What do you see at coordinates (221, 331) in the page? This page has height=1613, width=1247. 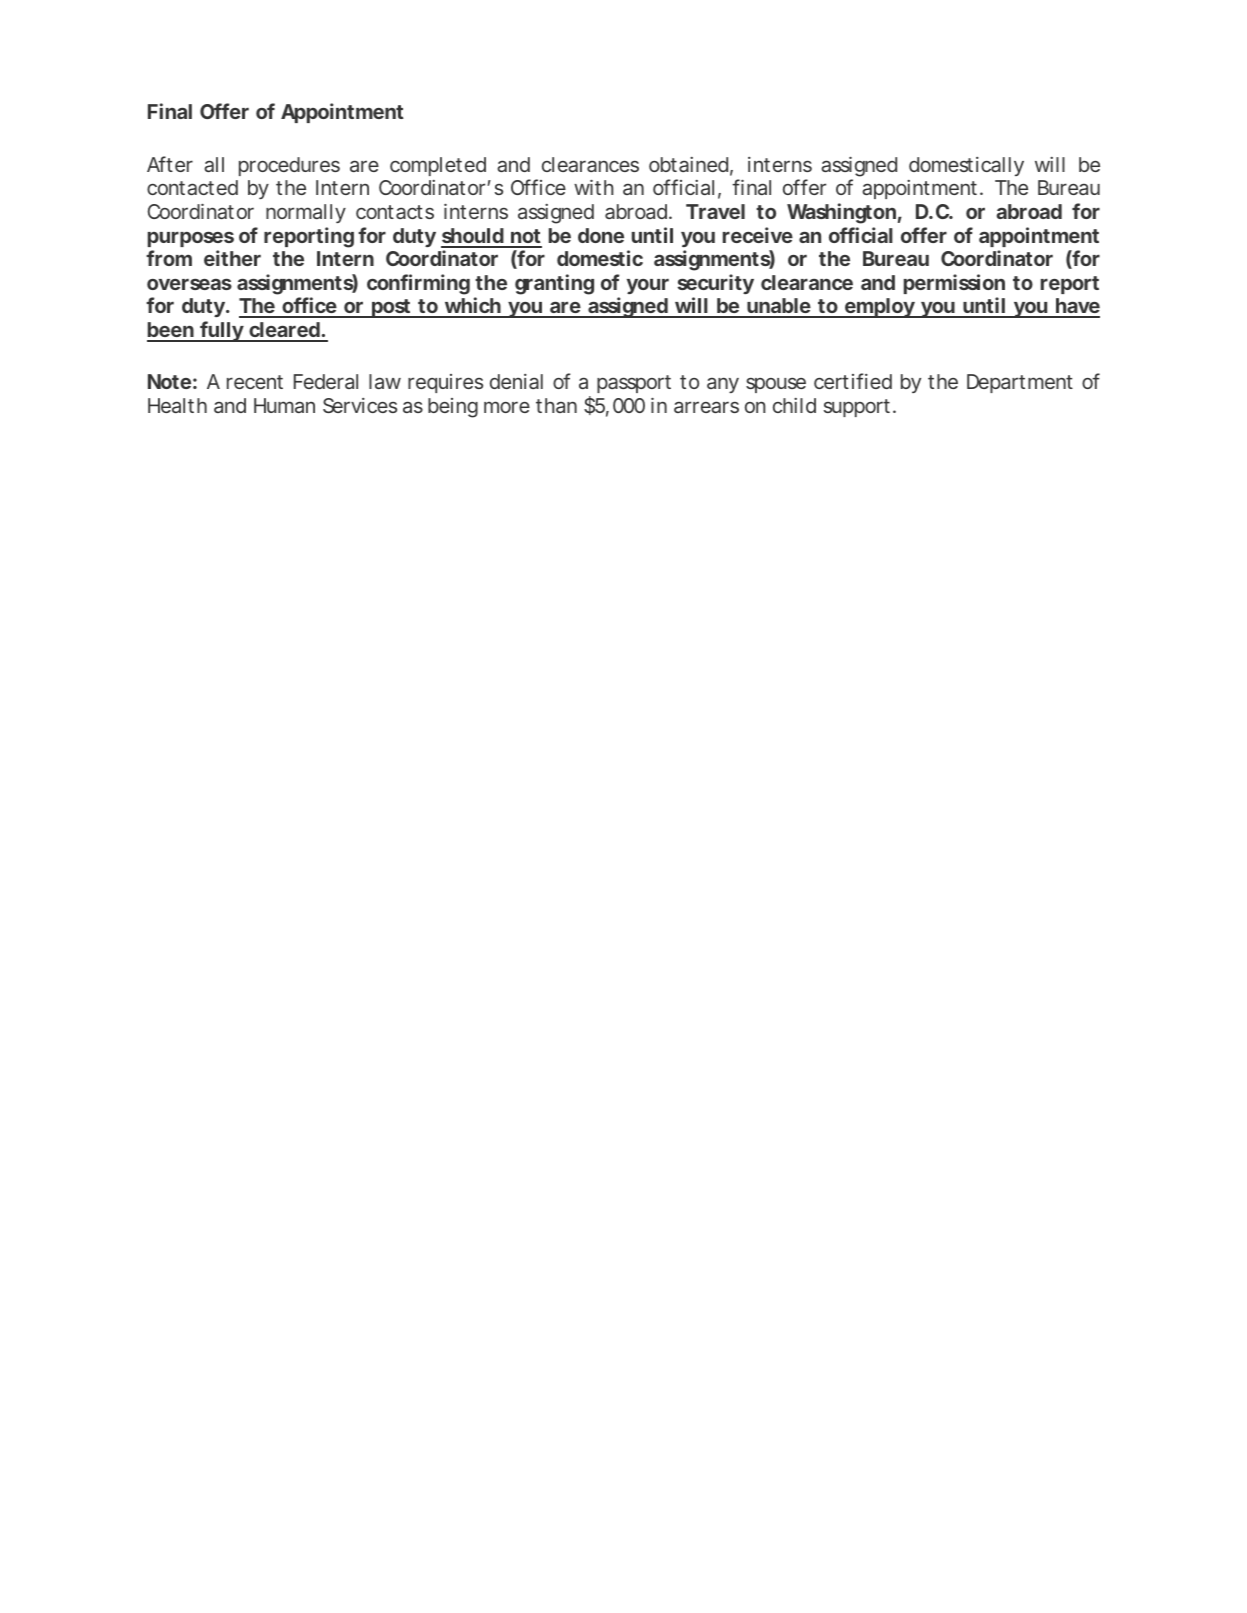 I see `fully` at bounding box center [221, 331].
